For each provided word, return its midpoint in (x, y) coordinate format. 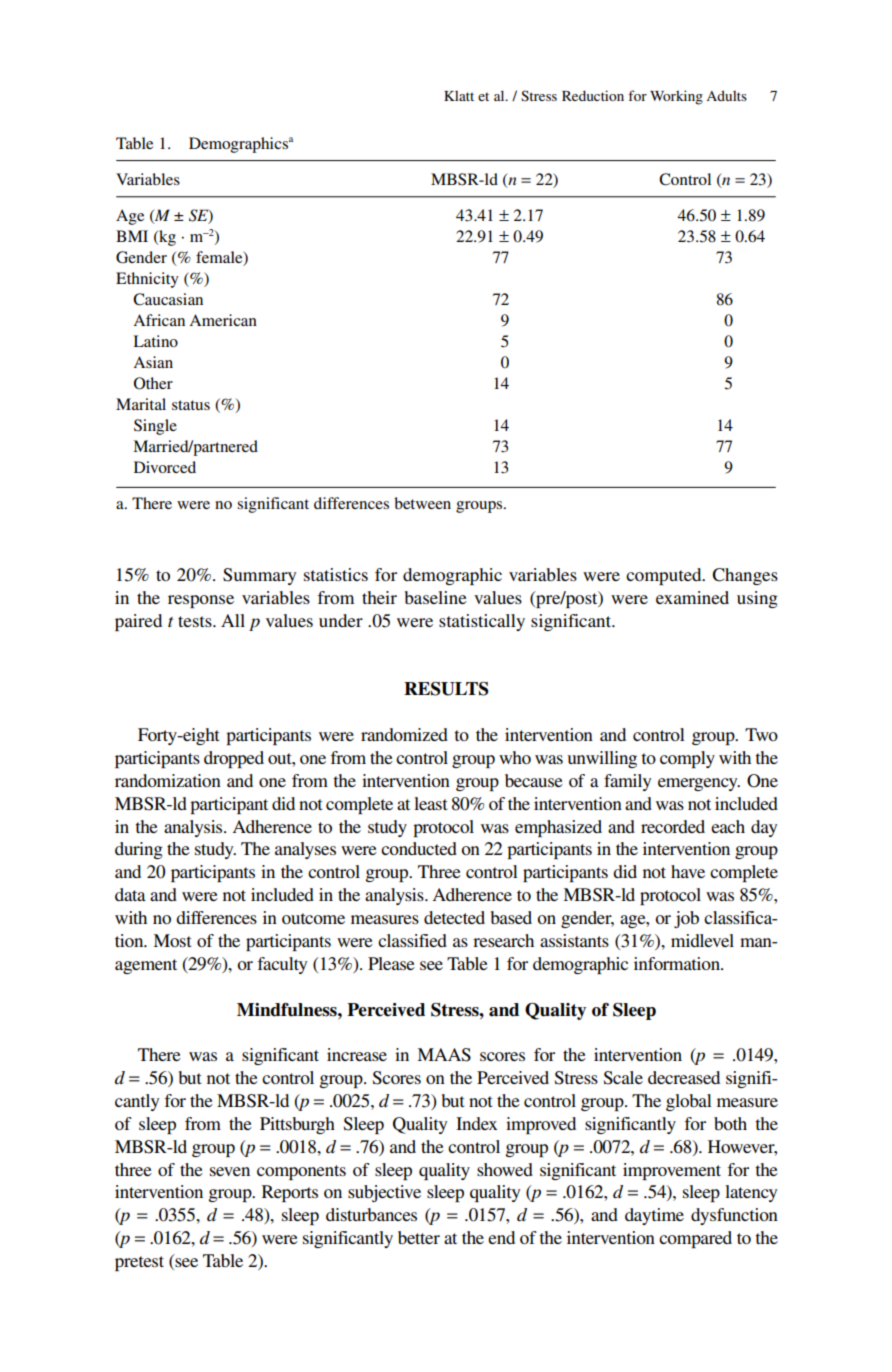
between (422, 503)
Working (676, 97)
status (191, 405)
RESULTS (446, 689)
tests (196, 621)
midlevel (702, 940)
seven (230, 1171)
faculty (282, 965)
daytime (654, 1216)
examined (692, 597)
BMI (132, 236)
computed (665, 576)
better (419, 1237)
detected (454, 917)
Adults (726, 95)
